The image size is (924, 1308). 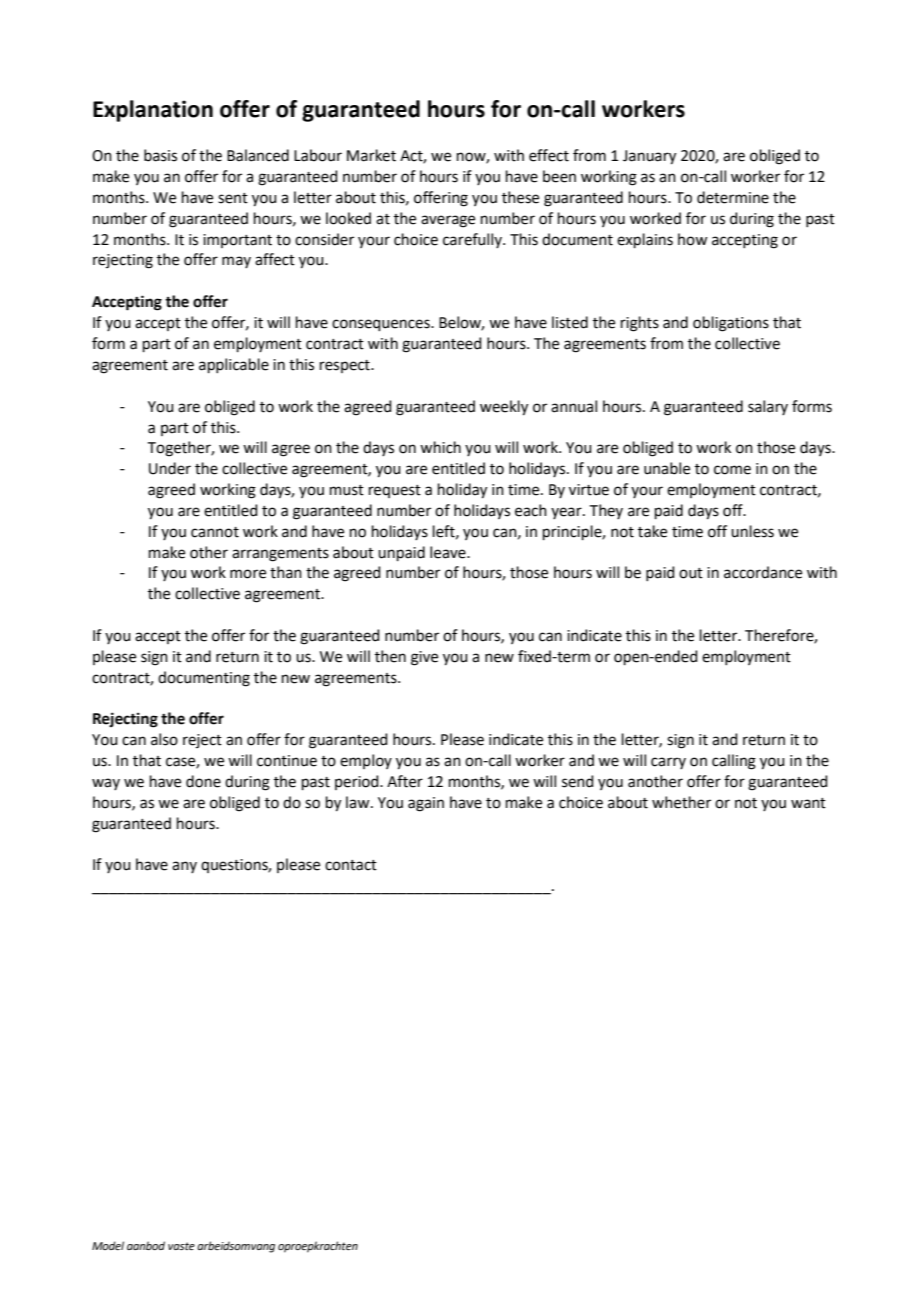 I want to click on also, so click(x=164, y=739).
